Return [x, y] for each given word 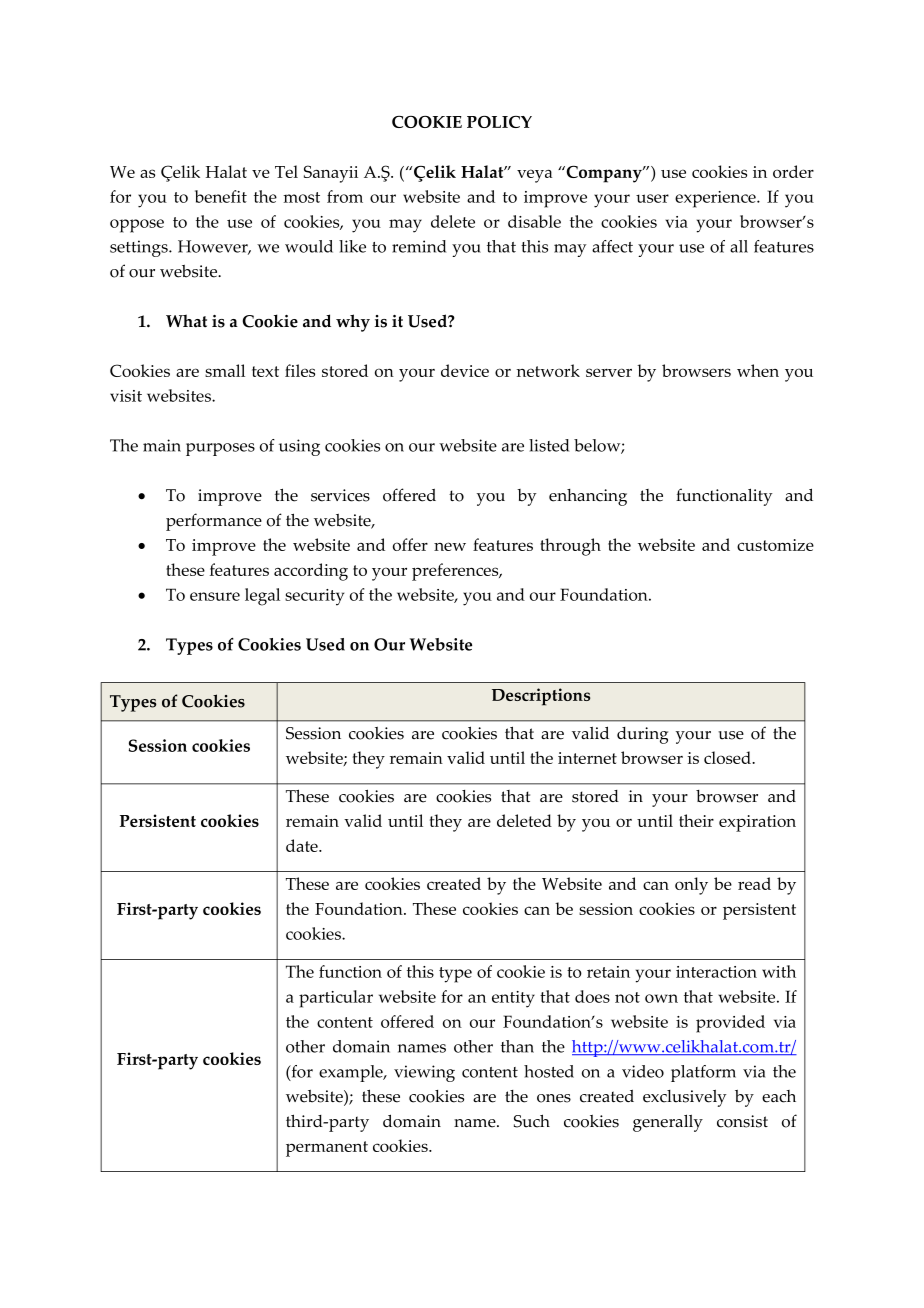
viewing [424, 1073]
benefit [221, 196]
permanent [327, 1149]
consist [742, 1121]
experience [716, 199]
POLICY [499, 122]
